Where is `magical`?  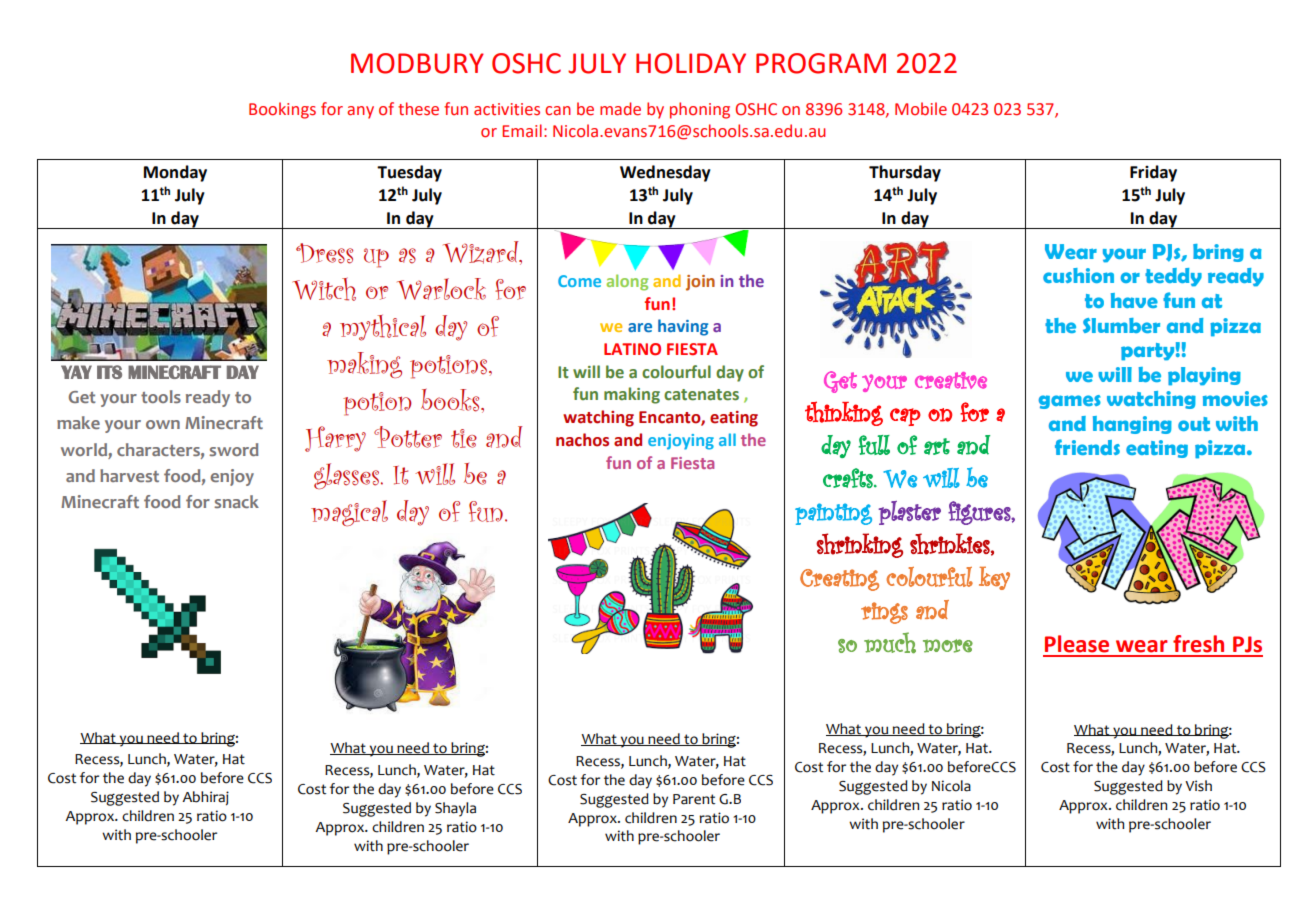 magical is located at coordinates (349, 513).
